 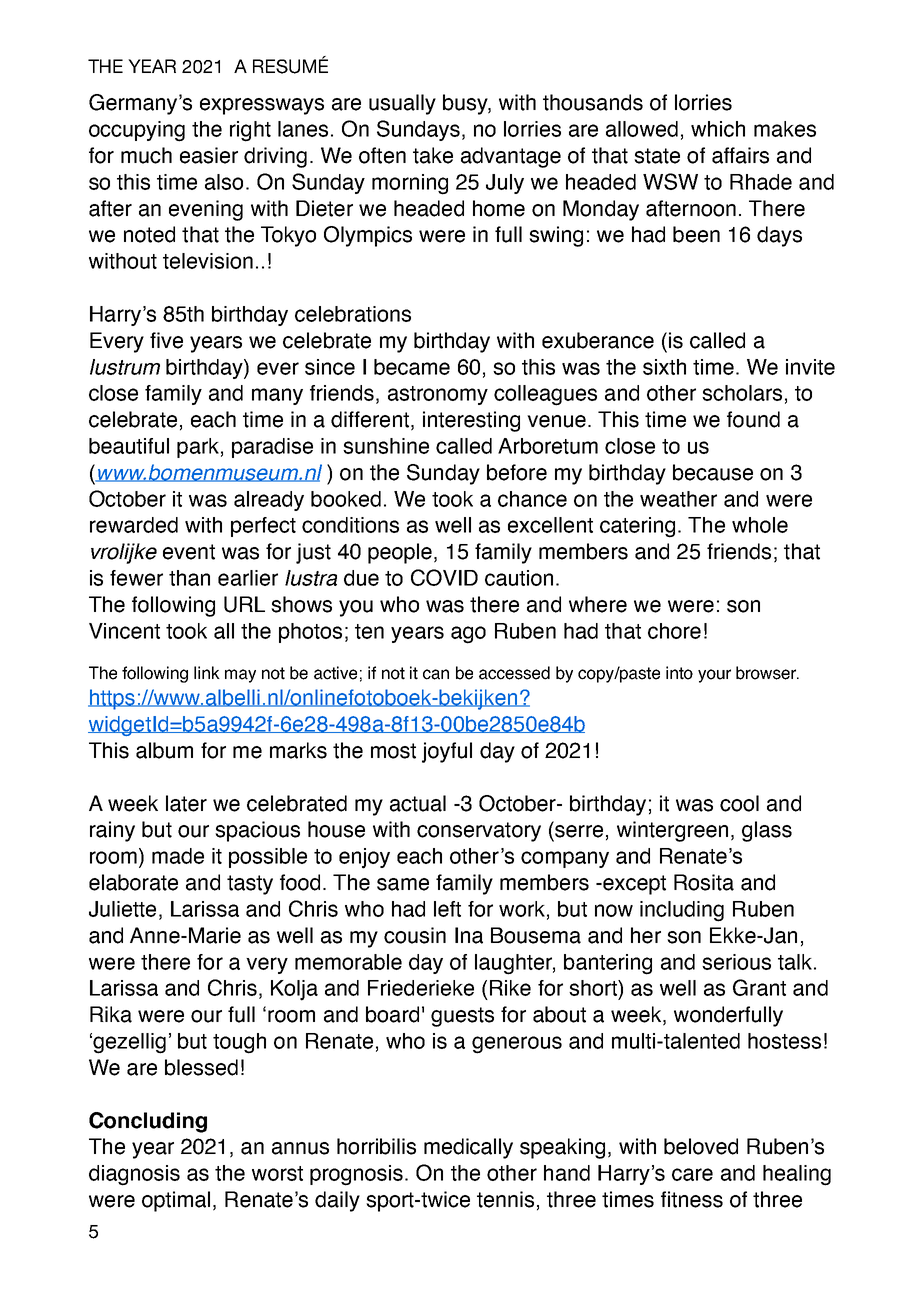 What do you see at coordinates (176, 1201) in the document?
I see `optimal` at bounding box center [176, 1201].
